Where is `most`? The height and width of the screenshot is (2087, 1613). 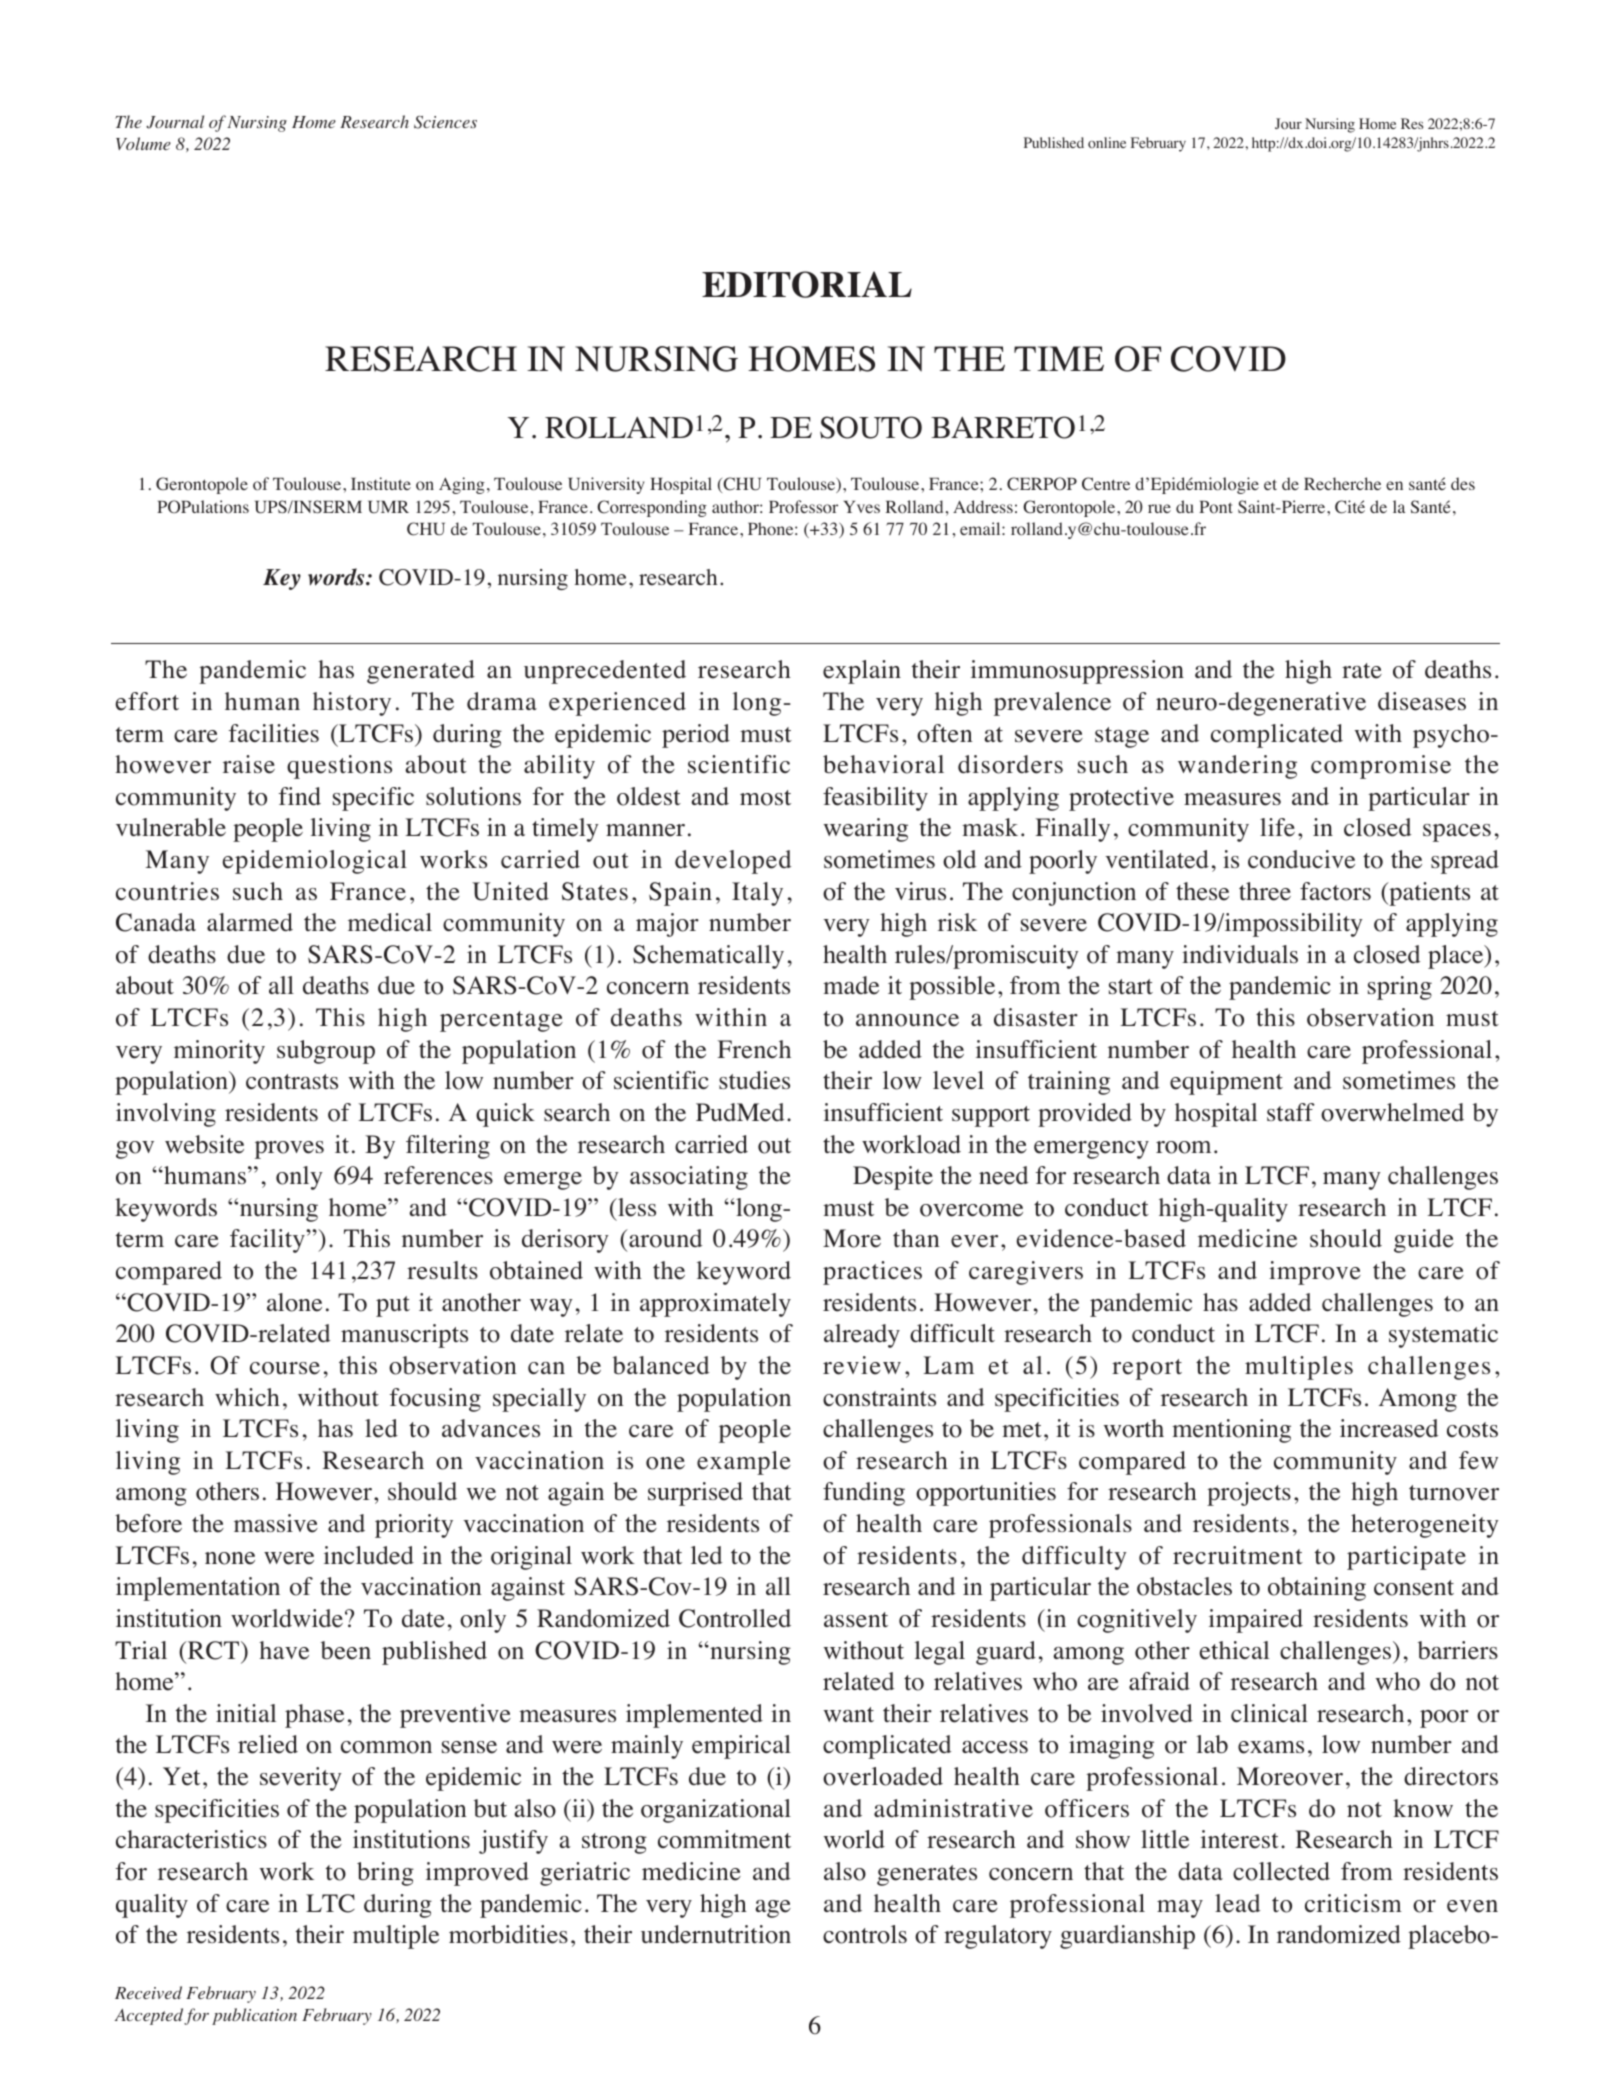
most is located at coordinates (765, 798).
